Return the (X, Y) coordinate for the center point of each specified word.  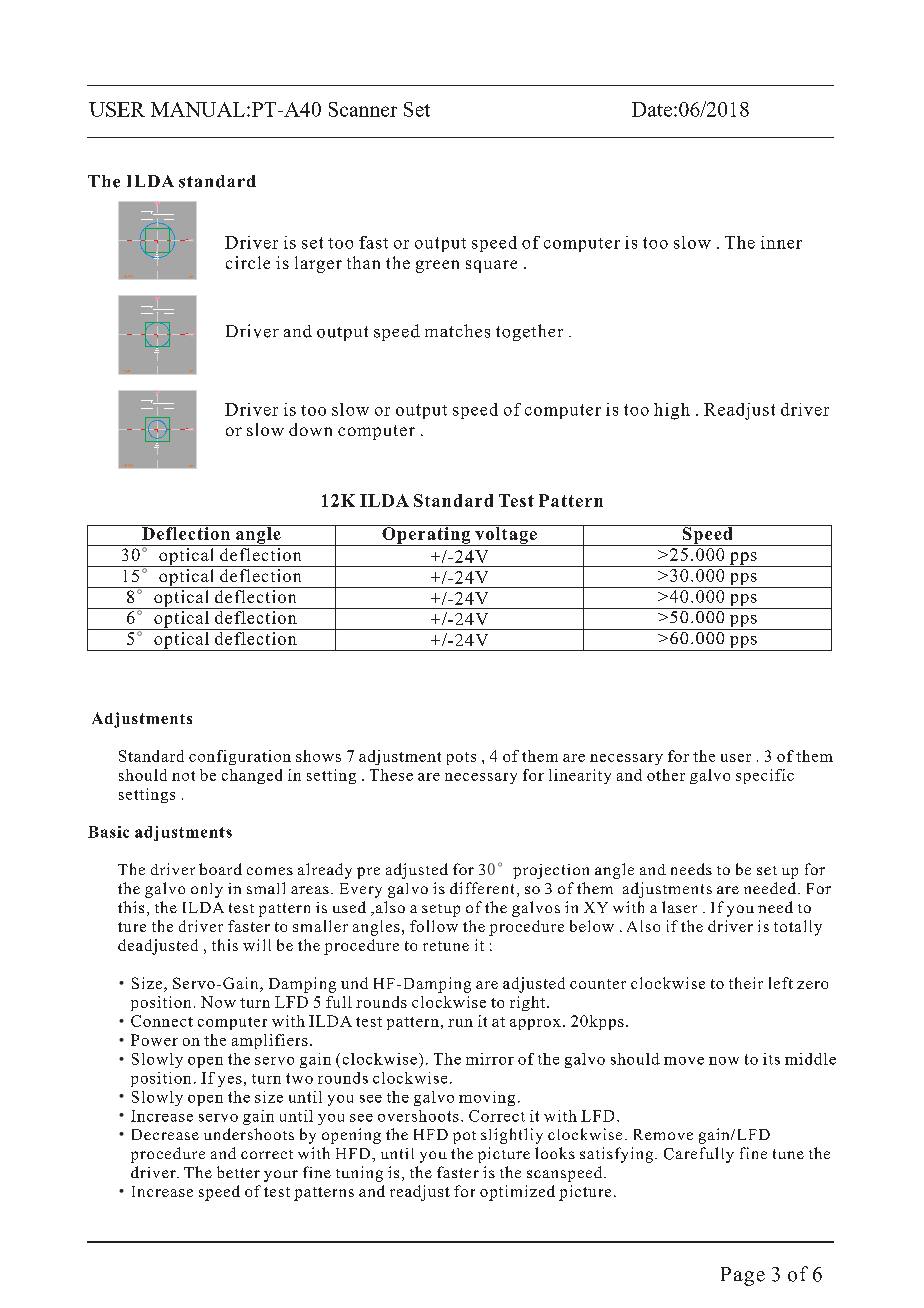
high (672, 411)
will (257, 945)
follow (434, 926)
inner (781, 242)
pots (461, 758)
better (238, 1172)
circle (248, 262)
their (746, 983)
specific (765, 776)
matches (457, 331)
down (310, 429)
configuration (240, 757)
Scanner (363, 109)
